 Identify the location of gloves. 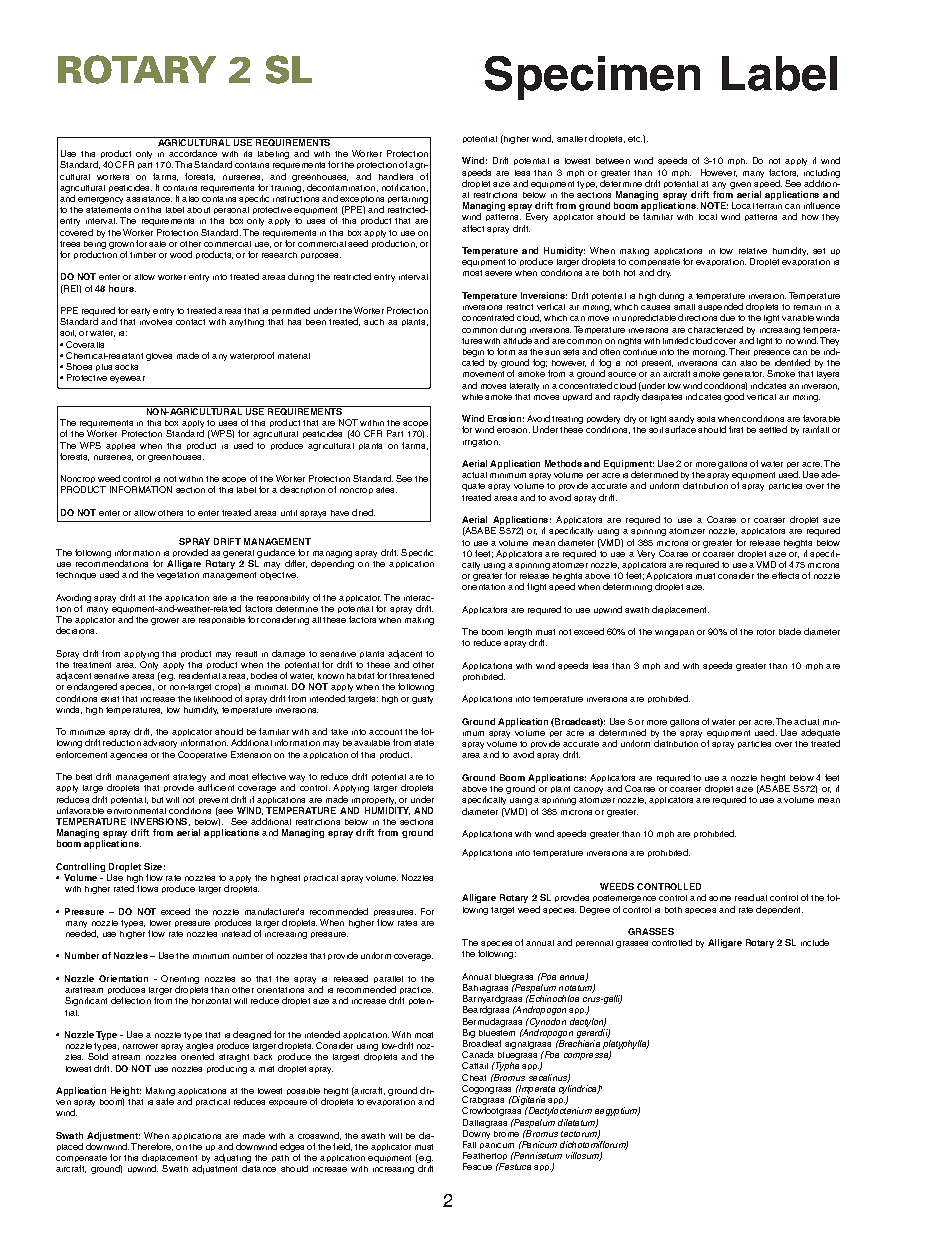
(159, 357).
